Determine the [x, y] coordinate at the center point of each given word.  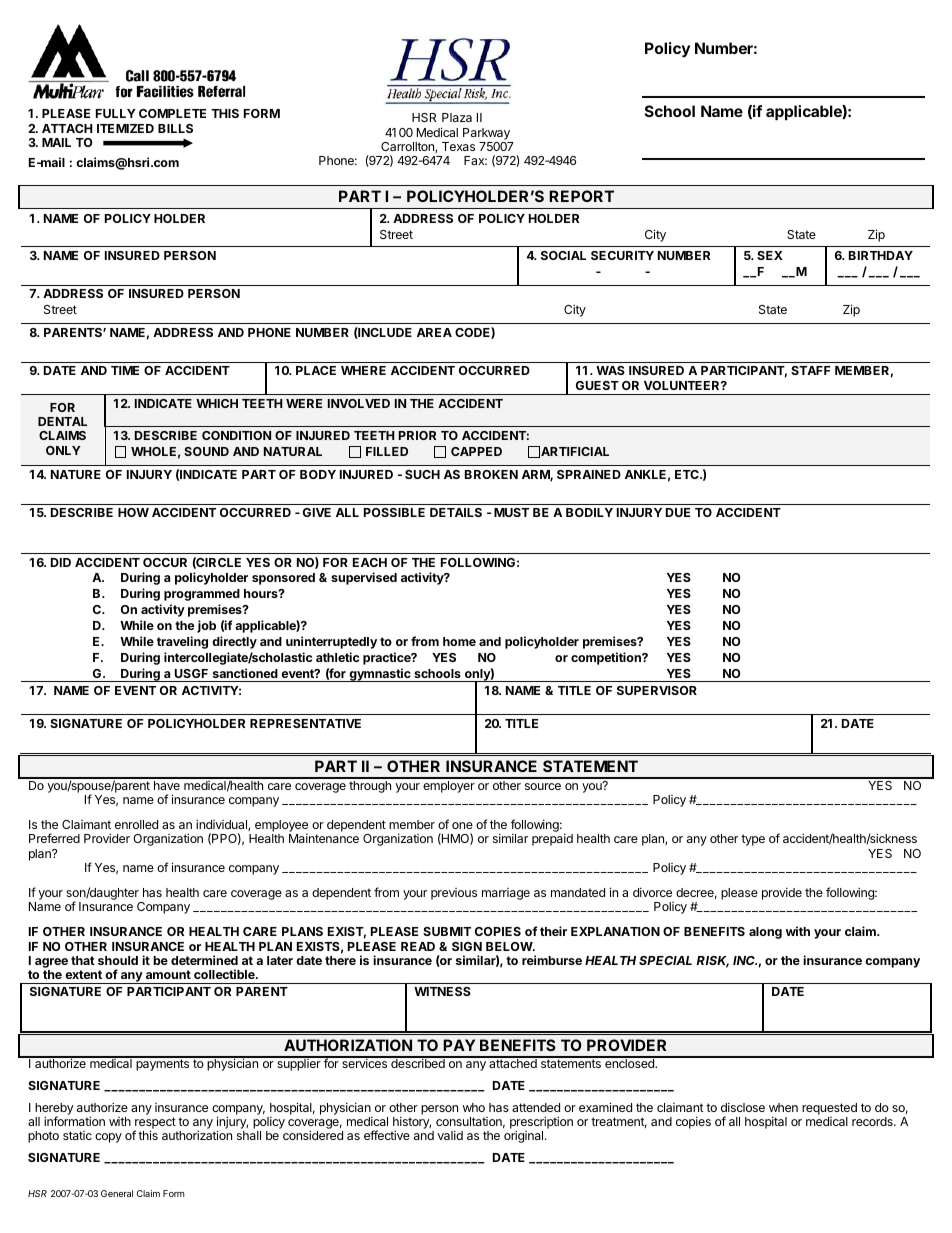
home [459, 641]
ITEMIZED [125, 128]
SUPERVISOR [657, 690]
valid [450, 1135]
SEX [770, 255]
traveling [182, 642]
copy [108, 1138]
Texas [458, 146]
